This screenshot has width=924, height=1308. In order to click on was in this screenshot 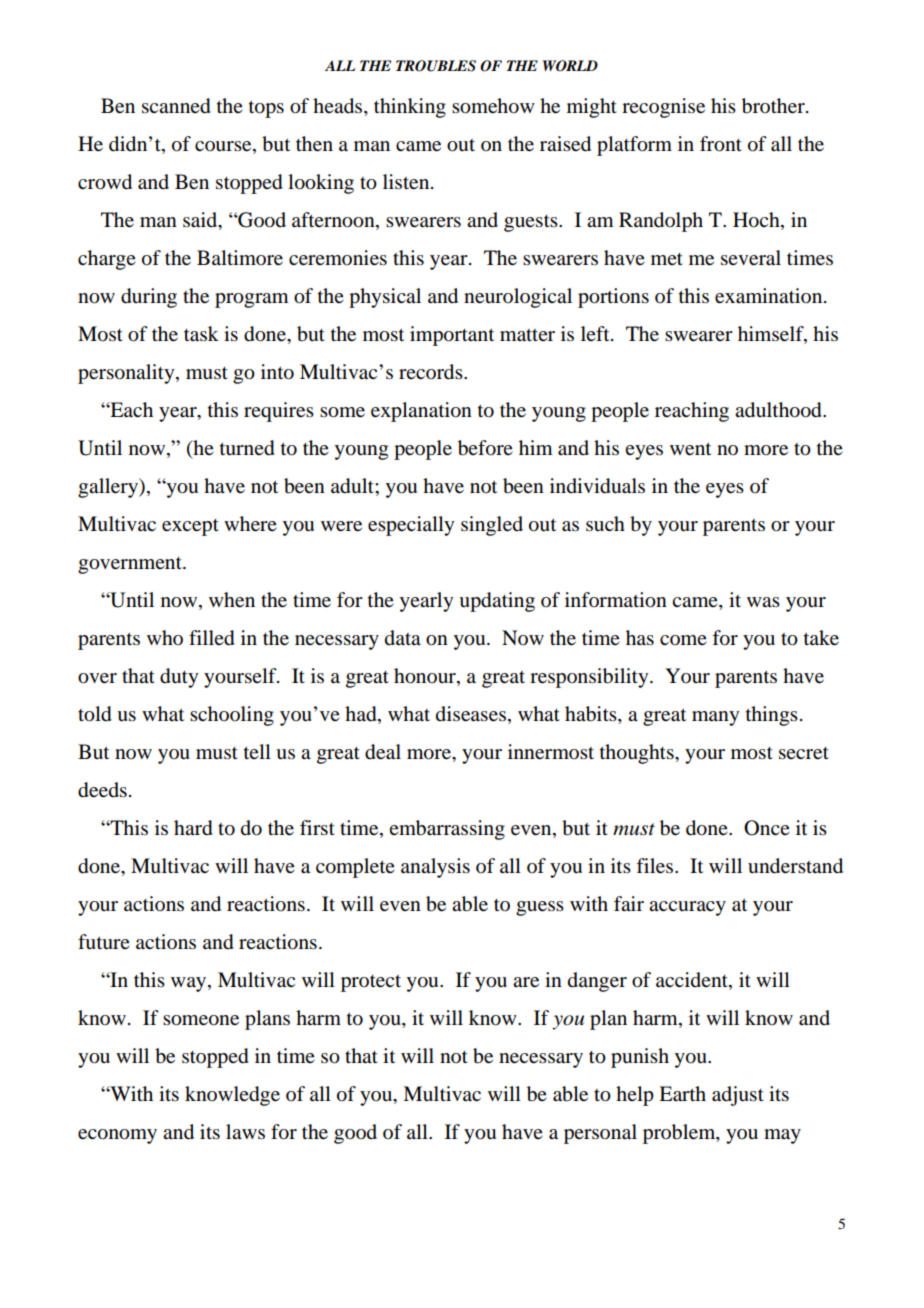, I will do `click(763, 602)`.
